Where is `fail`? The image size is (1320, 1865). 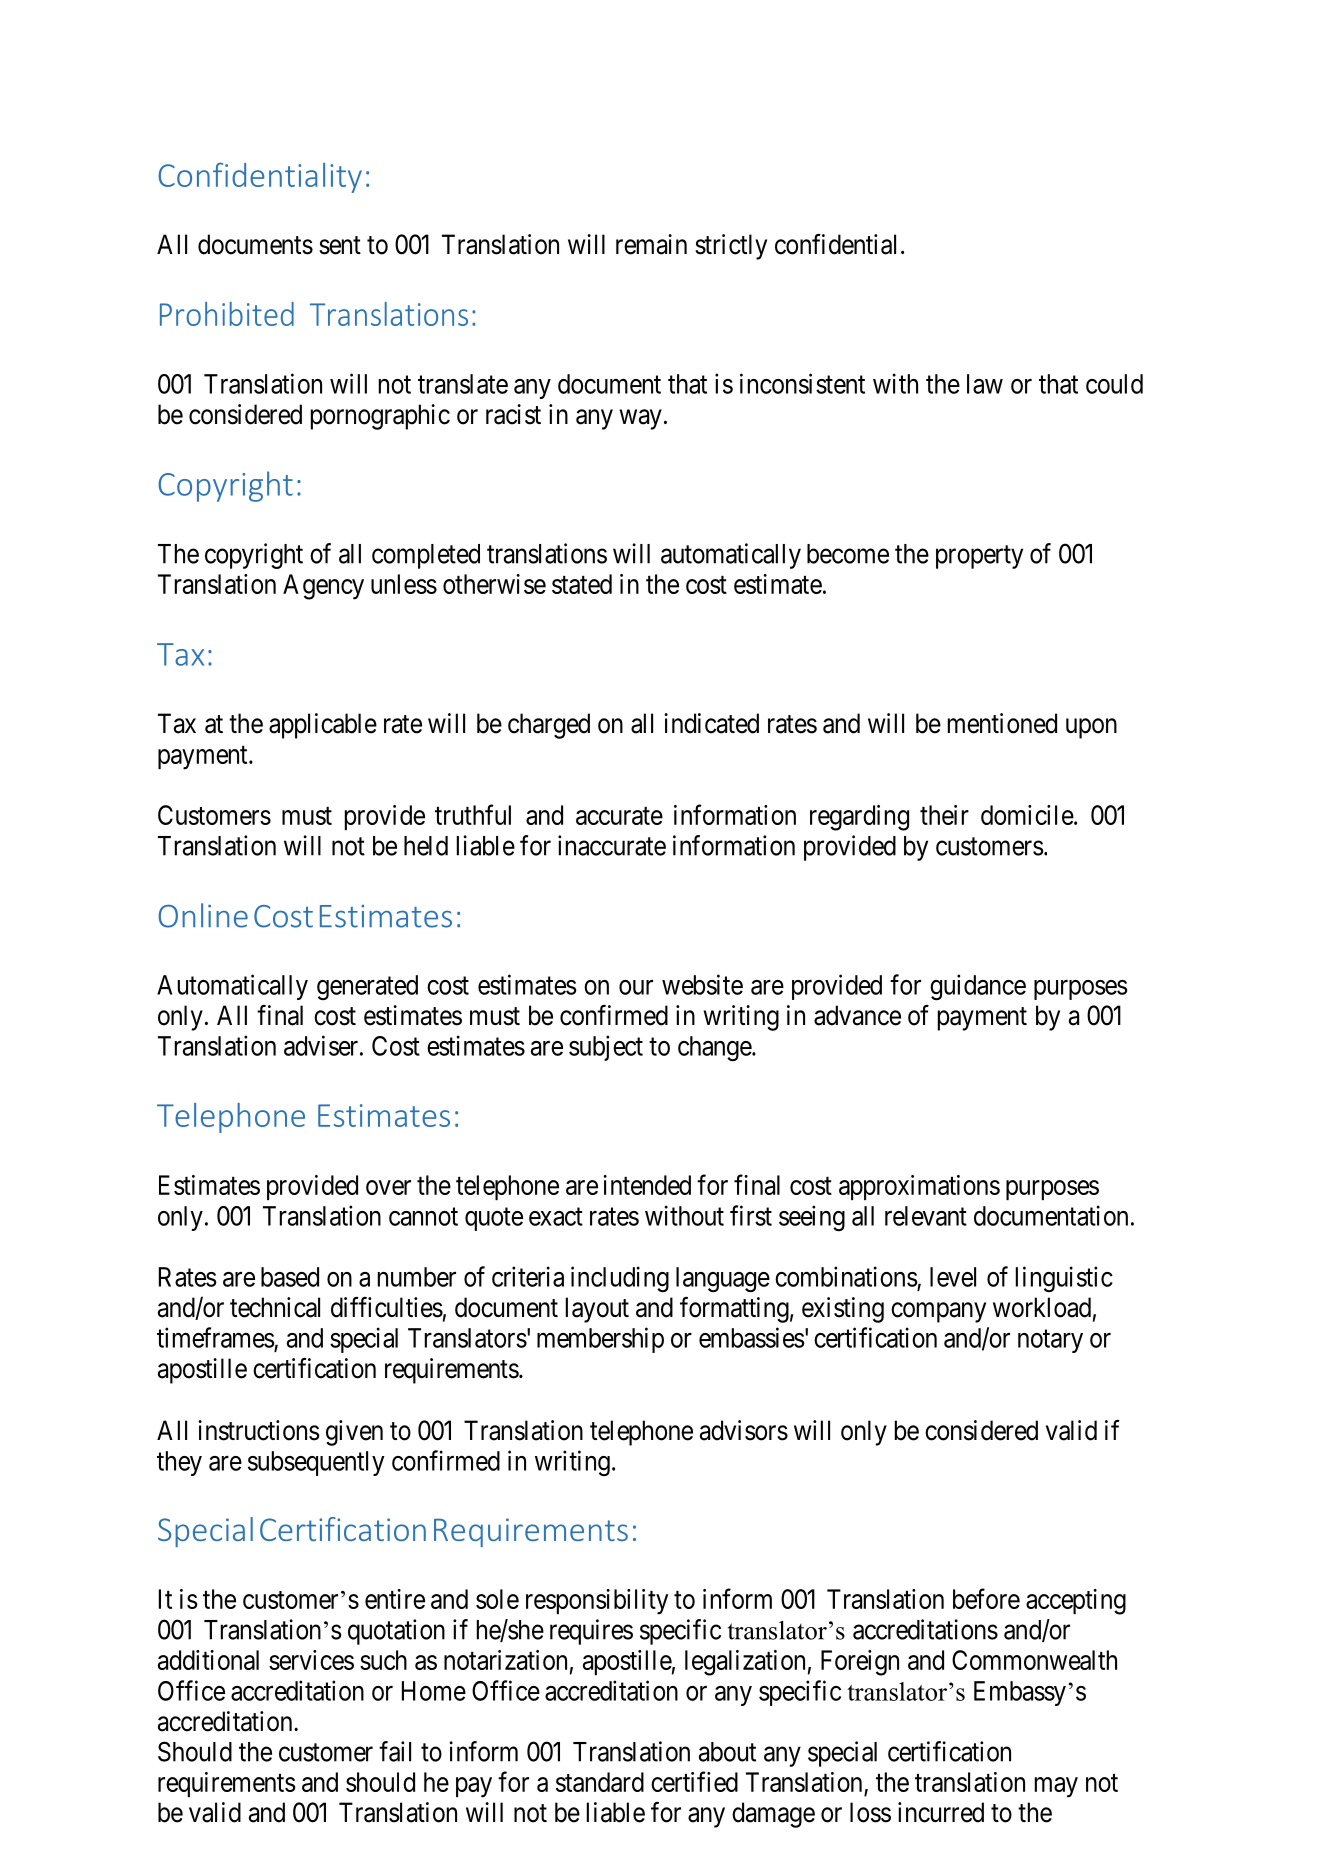 fail is located at coordinates (395, 1751).
